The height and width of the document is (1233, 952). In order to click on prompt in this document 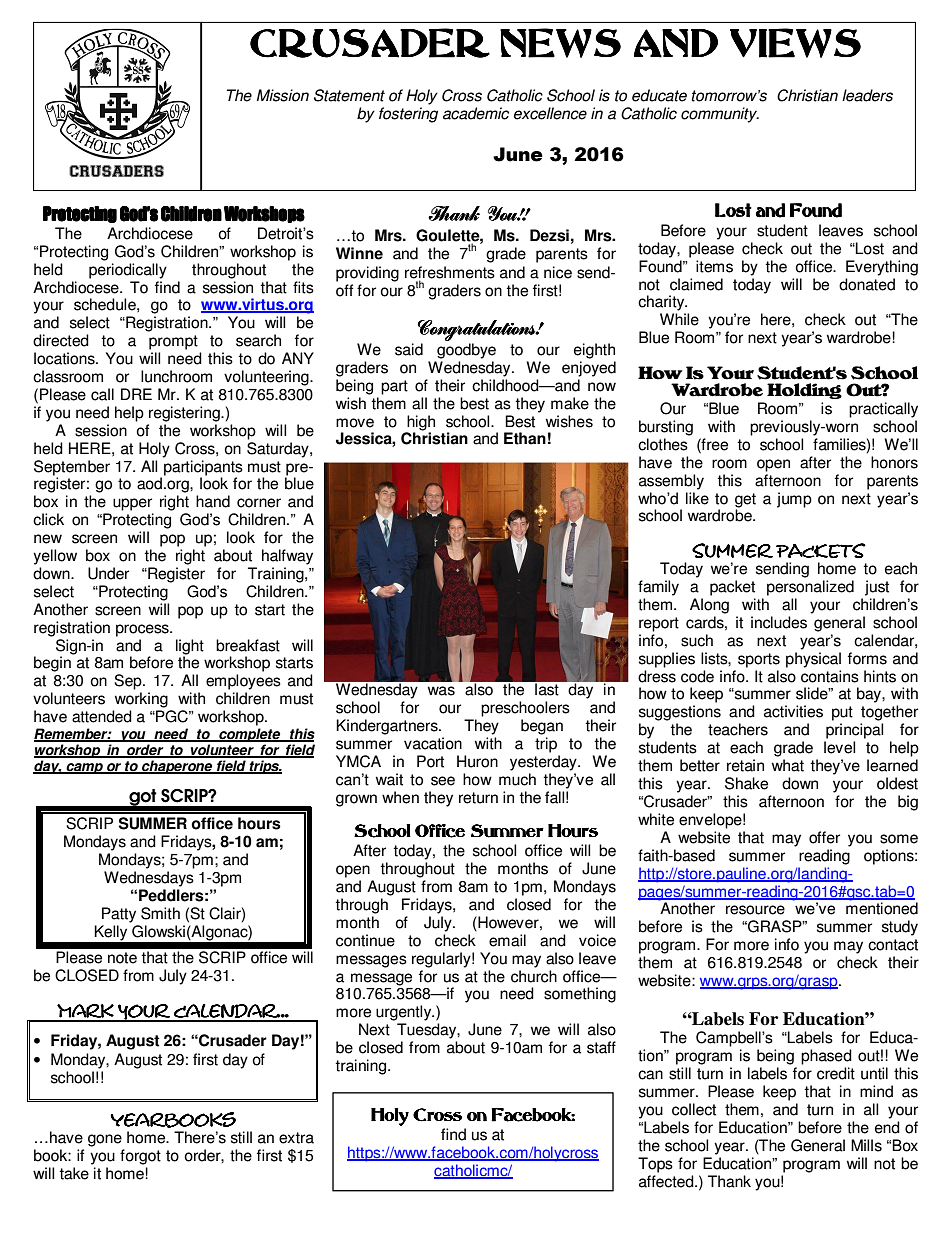, I will do `click(173, 342)`.
